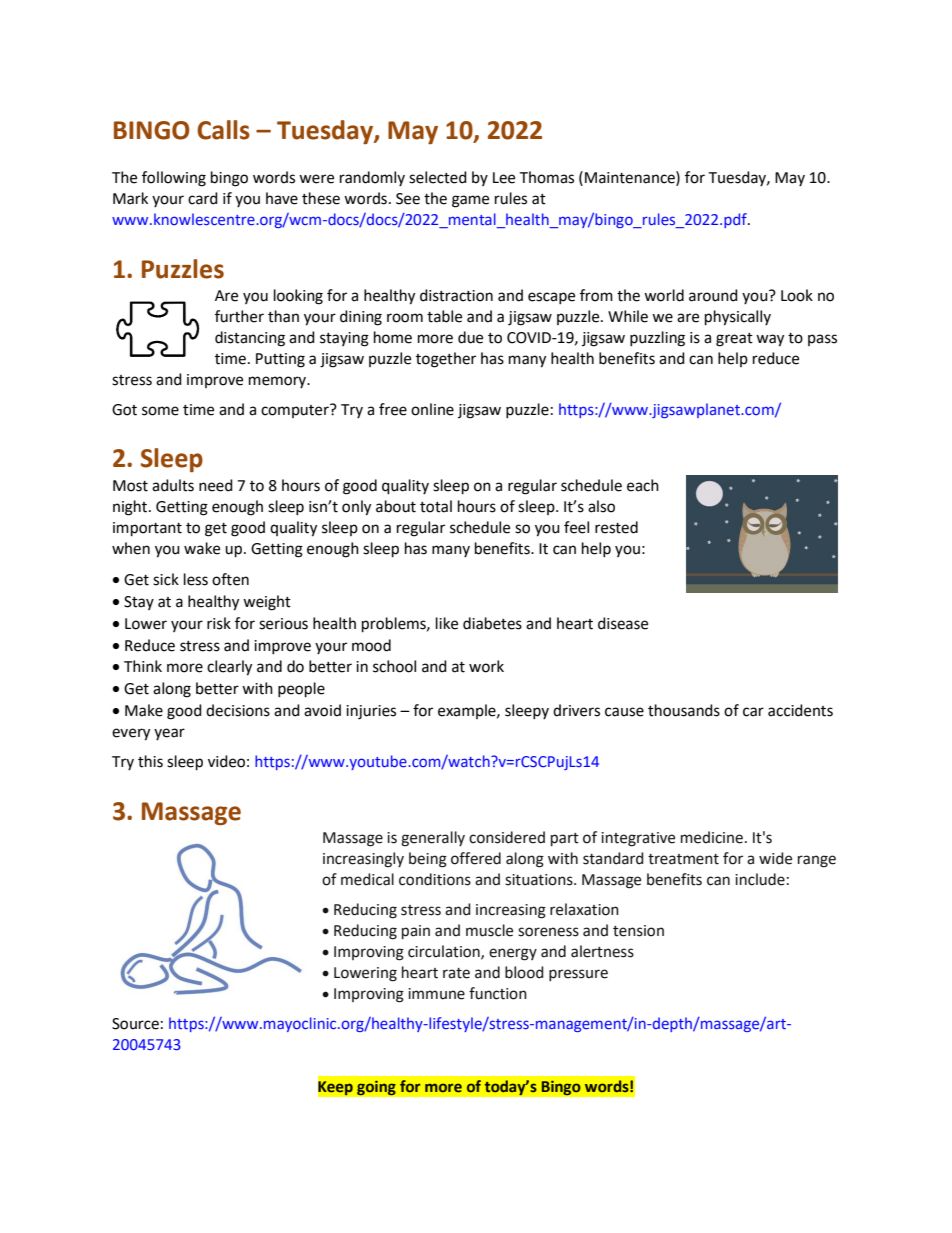  Describe the element at coordinates (219, 623) in the screenshot. I see `risk` at that location.
